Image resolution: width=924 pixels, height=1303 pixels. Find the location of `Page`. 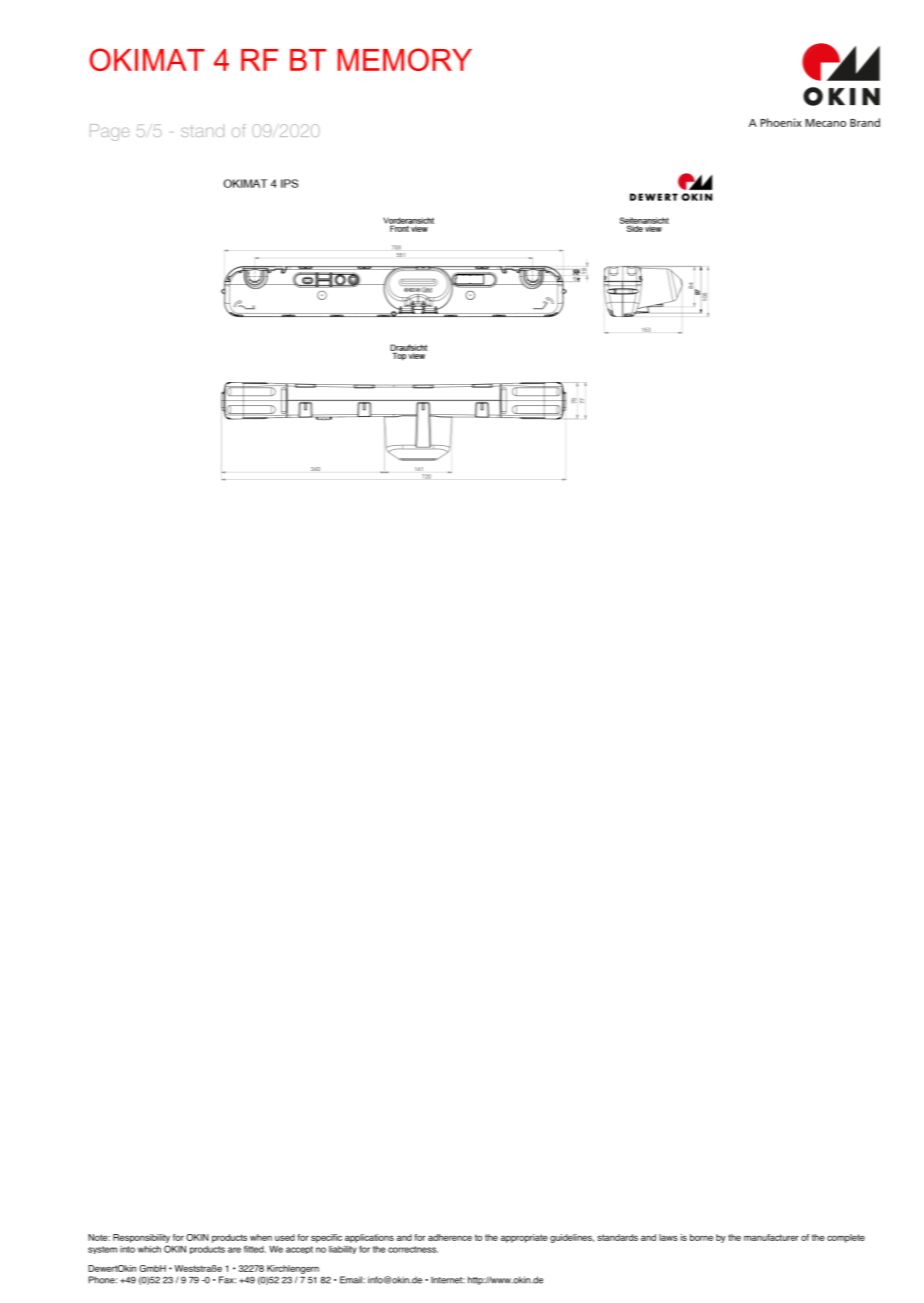

Page is located at coordinates (109, 132).
